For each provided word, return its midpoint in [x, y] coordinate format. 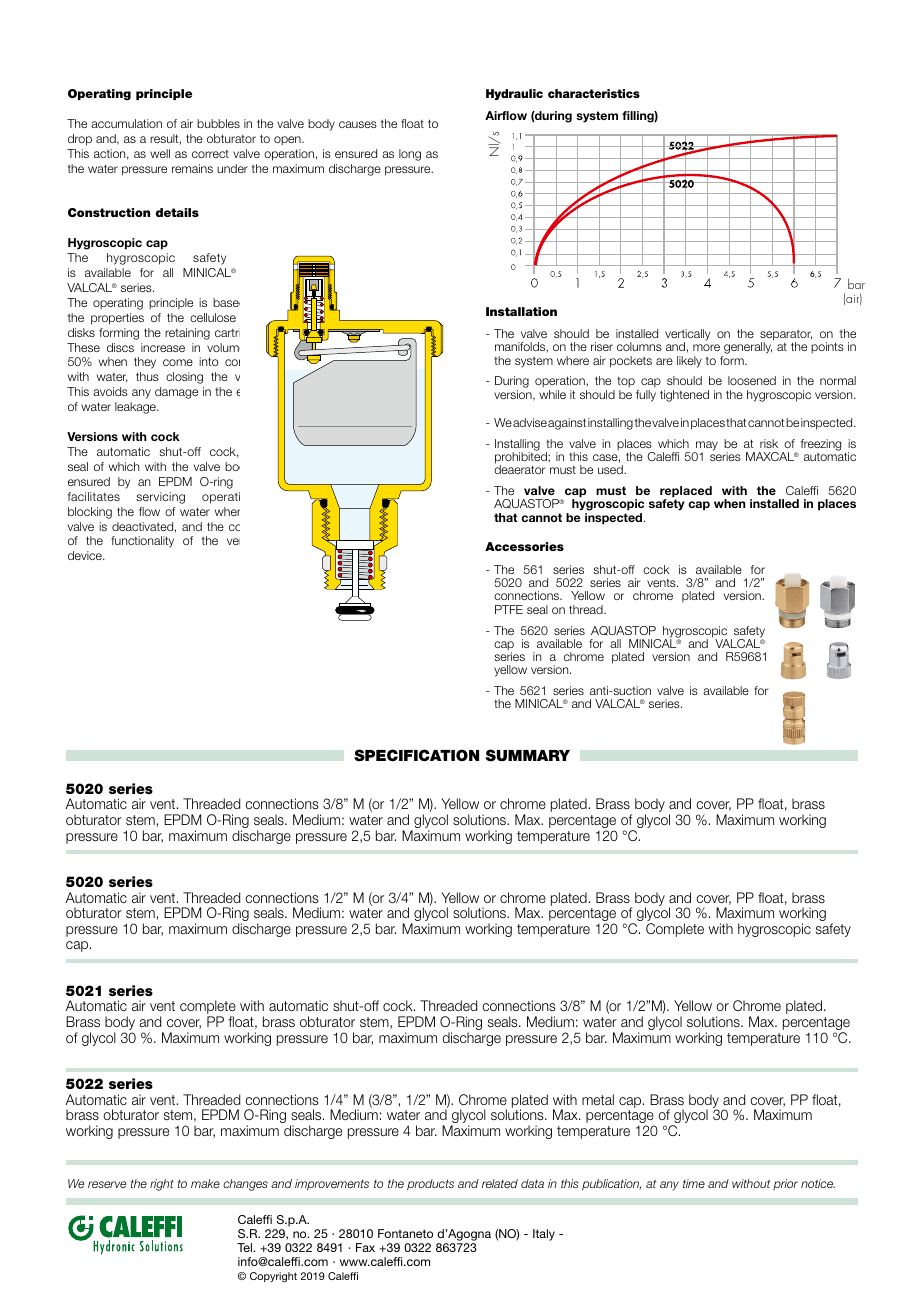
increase [163, 347]
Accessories [524, 546]
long [410, 155]
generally [748, 348]
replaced [686, 493]
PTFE [509, 609]
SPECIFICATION [416, 755]
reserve [107, 1184]
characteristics [594, 93]
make [205, 1183]
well [160, 153]
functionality [142, 542]
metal [598, 1099]
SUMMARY [527, 755]
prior [785, 1184]
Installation [521, 311]
